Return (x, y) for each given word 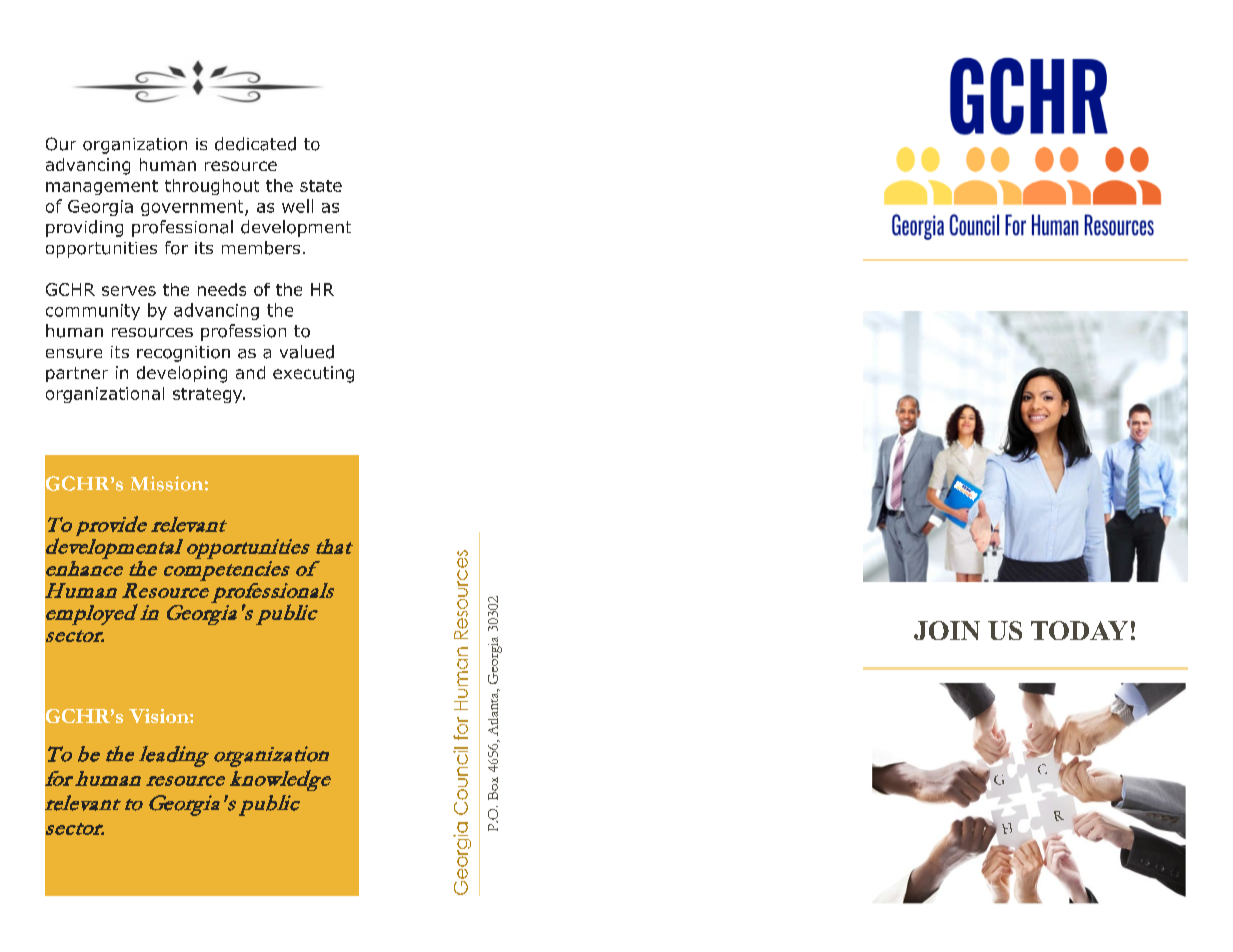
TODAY (1079, 630)
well (297, 206)
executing (313, 374)
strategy (209, 395)
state (321, 186)
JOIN (947, 630)
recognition (183, 354)
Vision (160, 716)
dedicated (255, 144)
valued (307, 352)
